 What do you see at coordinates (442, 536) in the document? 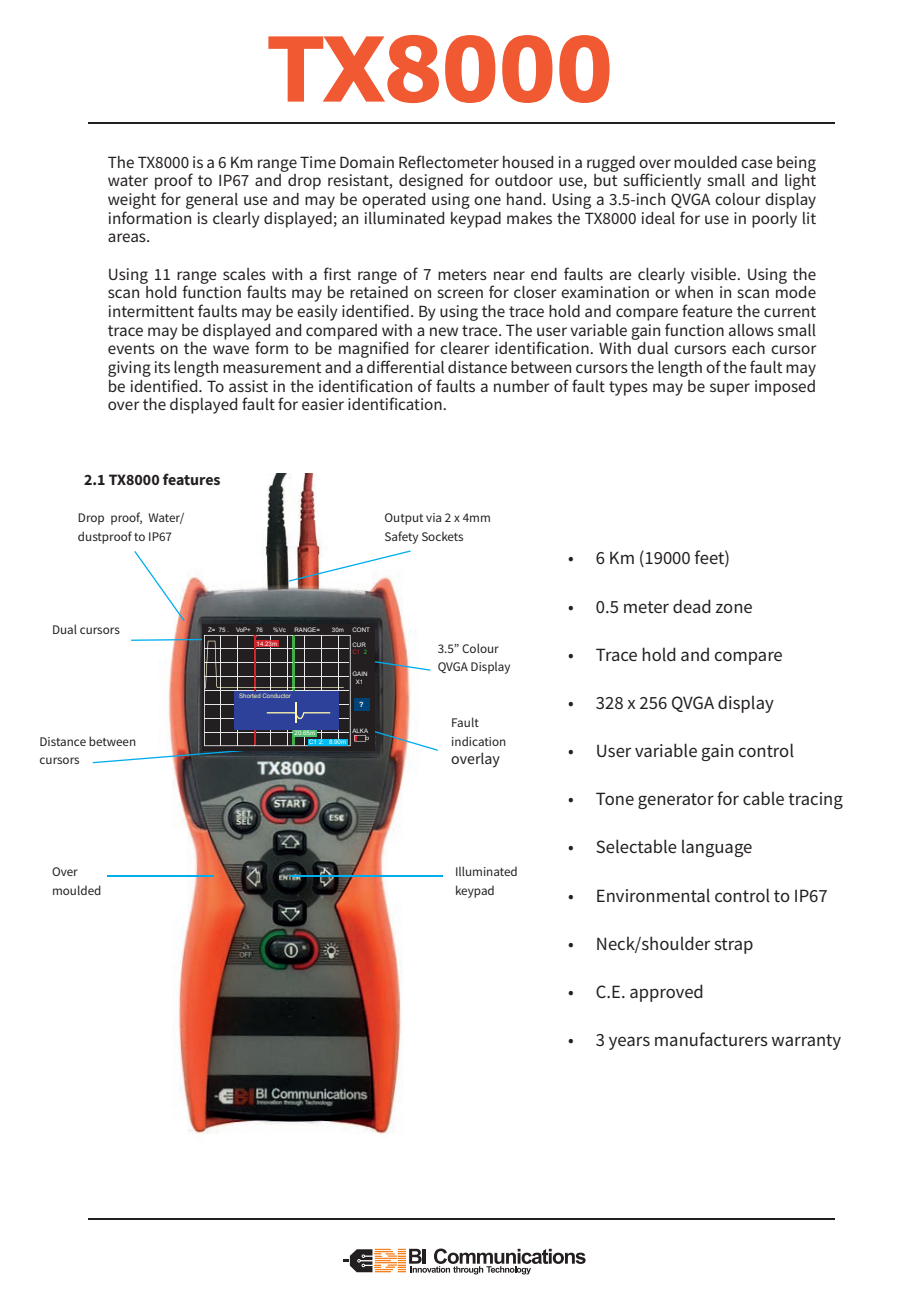
I see `Sockets` at bounding box center [442, 536].
